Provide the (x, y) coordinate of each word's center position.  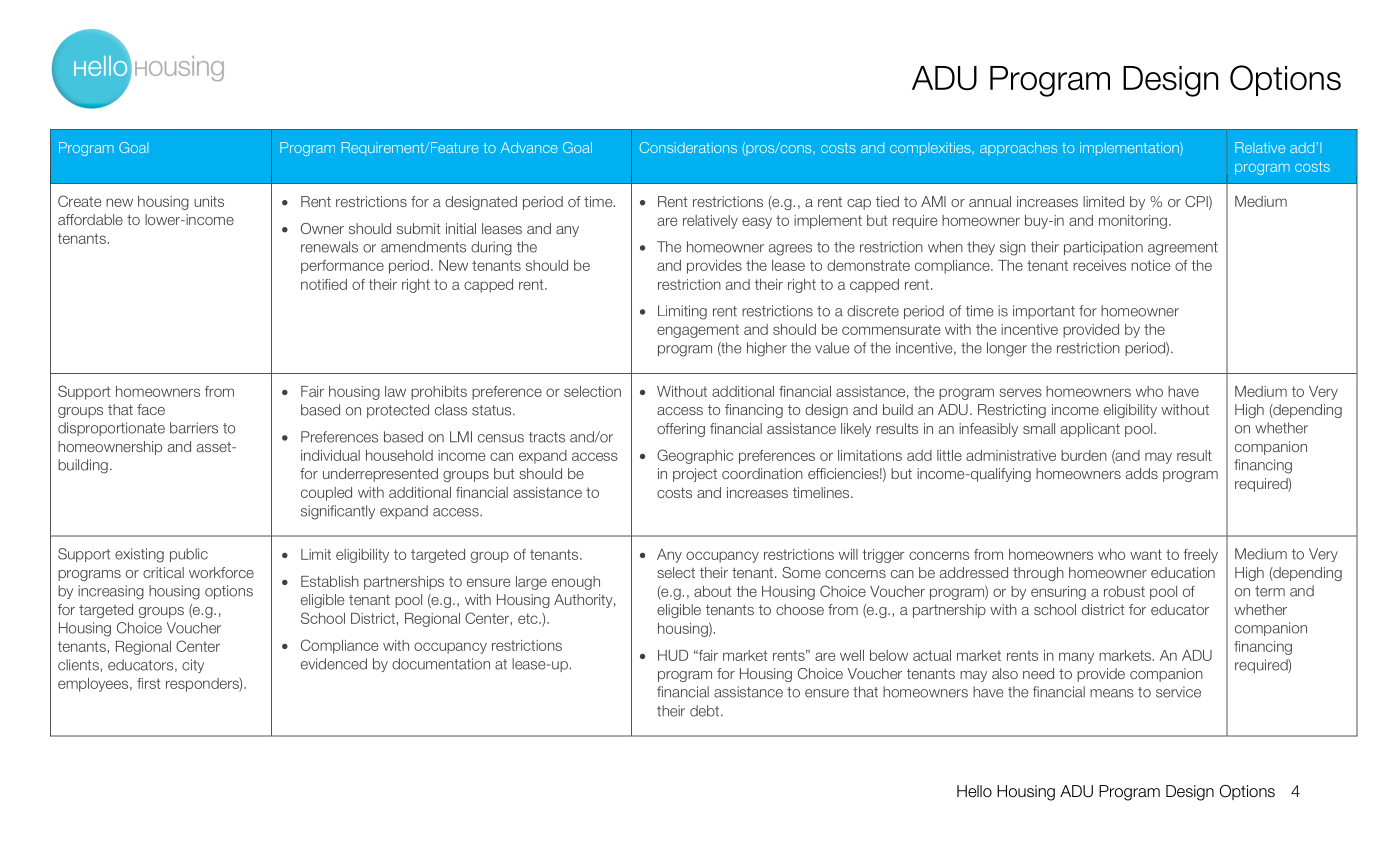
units (209, 201)
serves (1020, 392)
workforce (221, 572)
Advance (529, 147)
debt (706, 711)
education (1183, 572)
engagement (698, 331)
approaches (1018, 149)
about (712, 591)
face (151, 409)
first (148, 683)
